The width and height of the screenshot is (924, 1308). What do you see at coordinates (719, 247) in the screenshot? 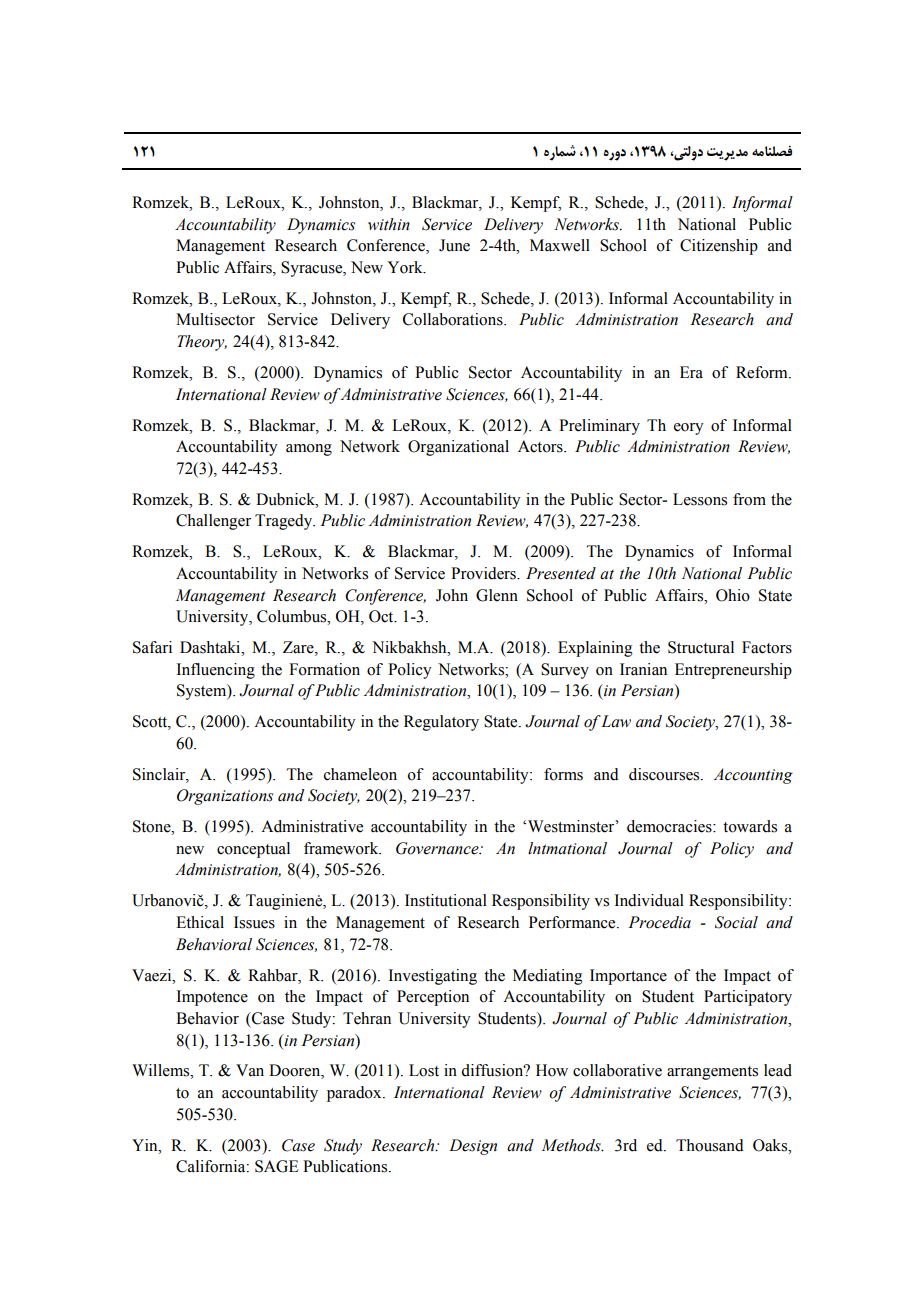
I see `Citizenship` at bounding box center [719, 247].
